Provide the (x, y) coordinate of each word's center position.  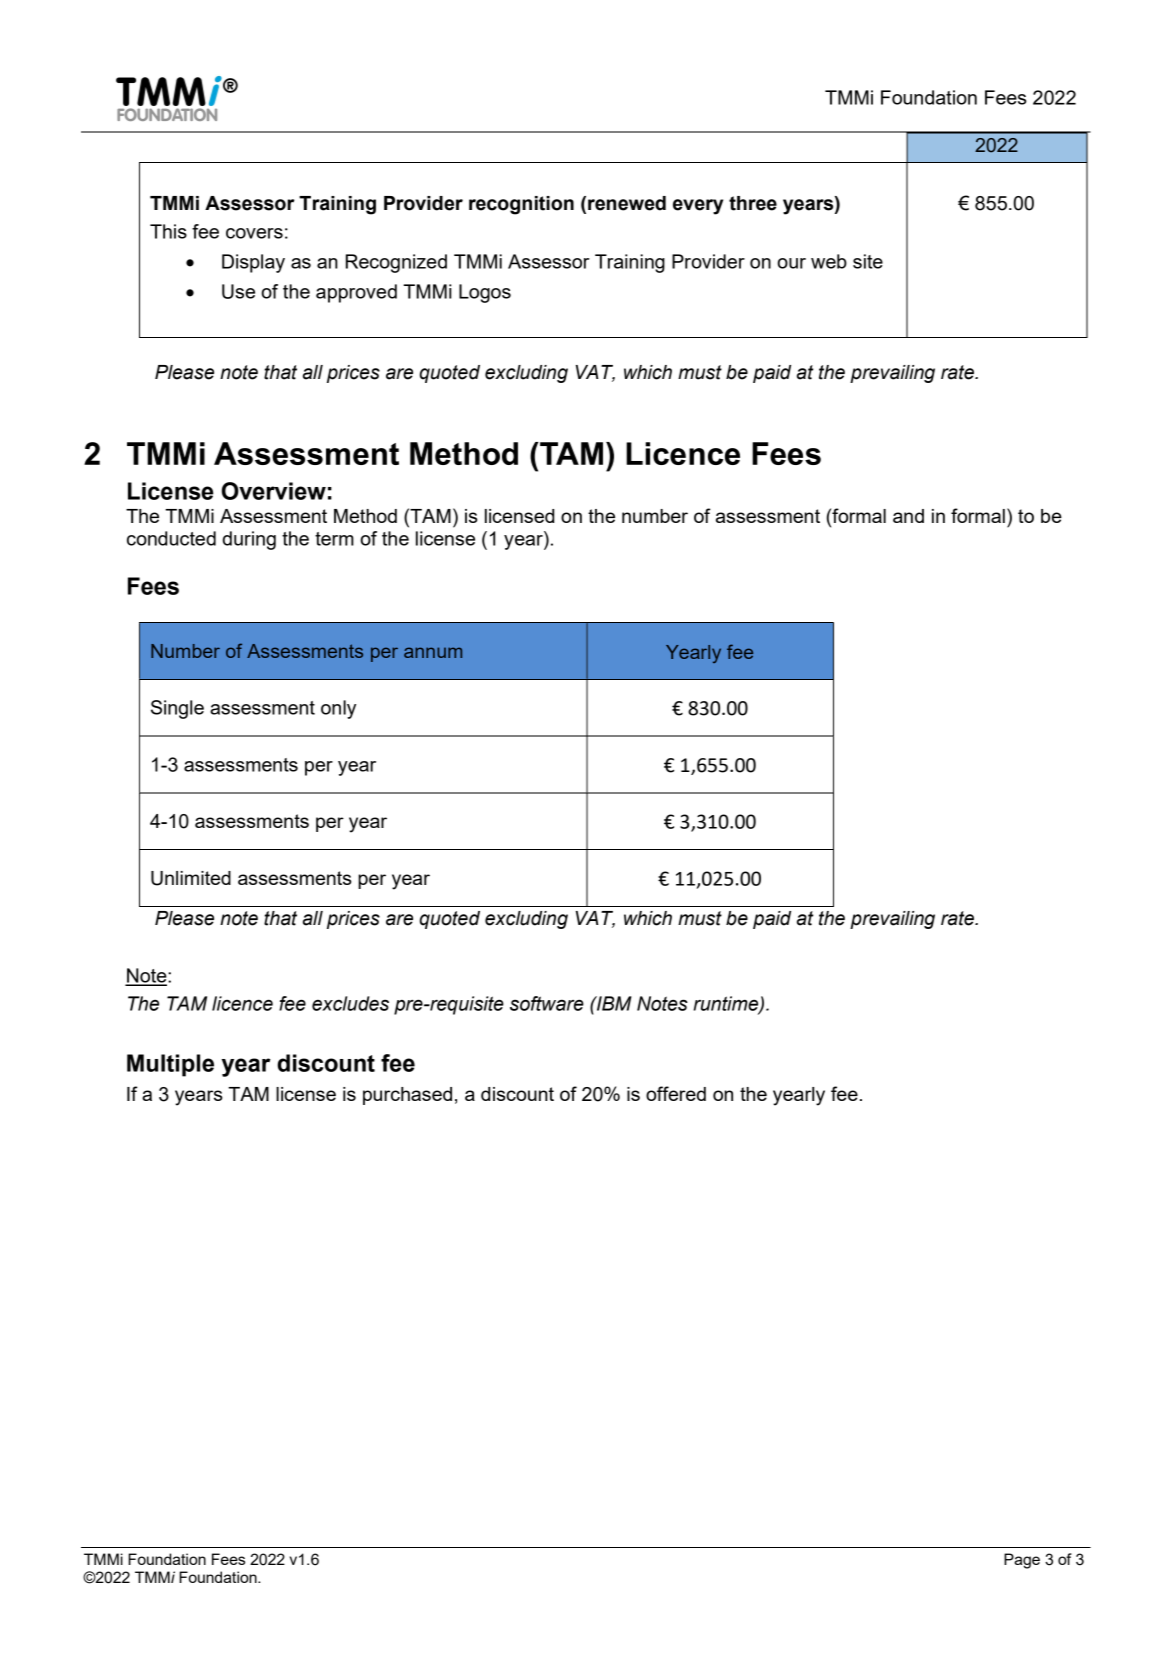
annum (433, 652)
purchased (407, 1096)
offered (676, 1093)
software (547, 1003)
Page (1022, 1561)
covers (254, 233)
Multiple (170, 1065)
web (829, 261)
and (908, 516)
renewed (627, 203)
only (338, 709)
